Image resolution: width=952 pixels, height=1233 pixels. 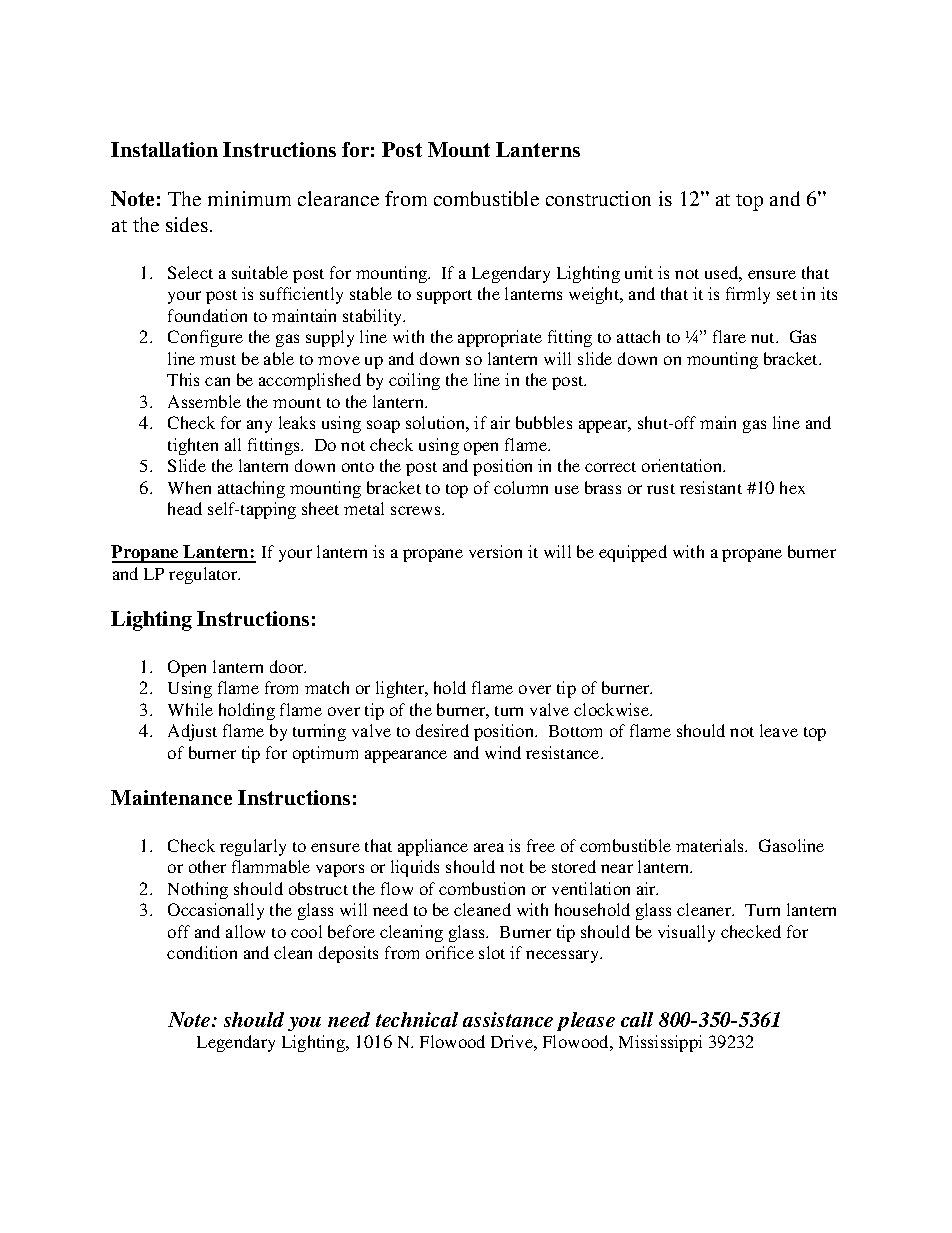 What do you see at coordinates (598, 198) in the screenshot?
I see `construction` at bounding box center [598, 198].
